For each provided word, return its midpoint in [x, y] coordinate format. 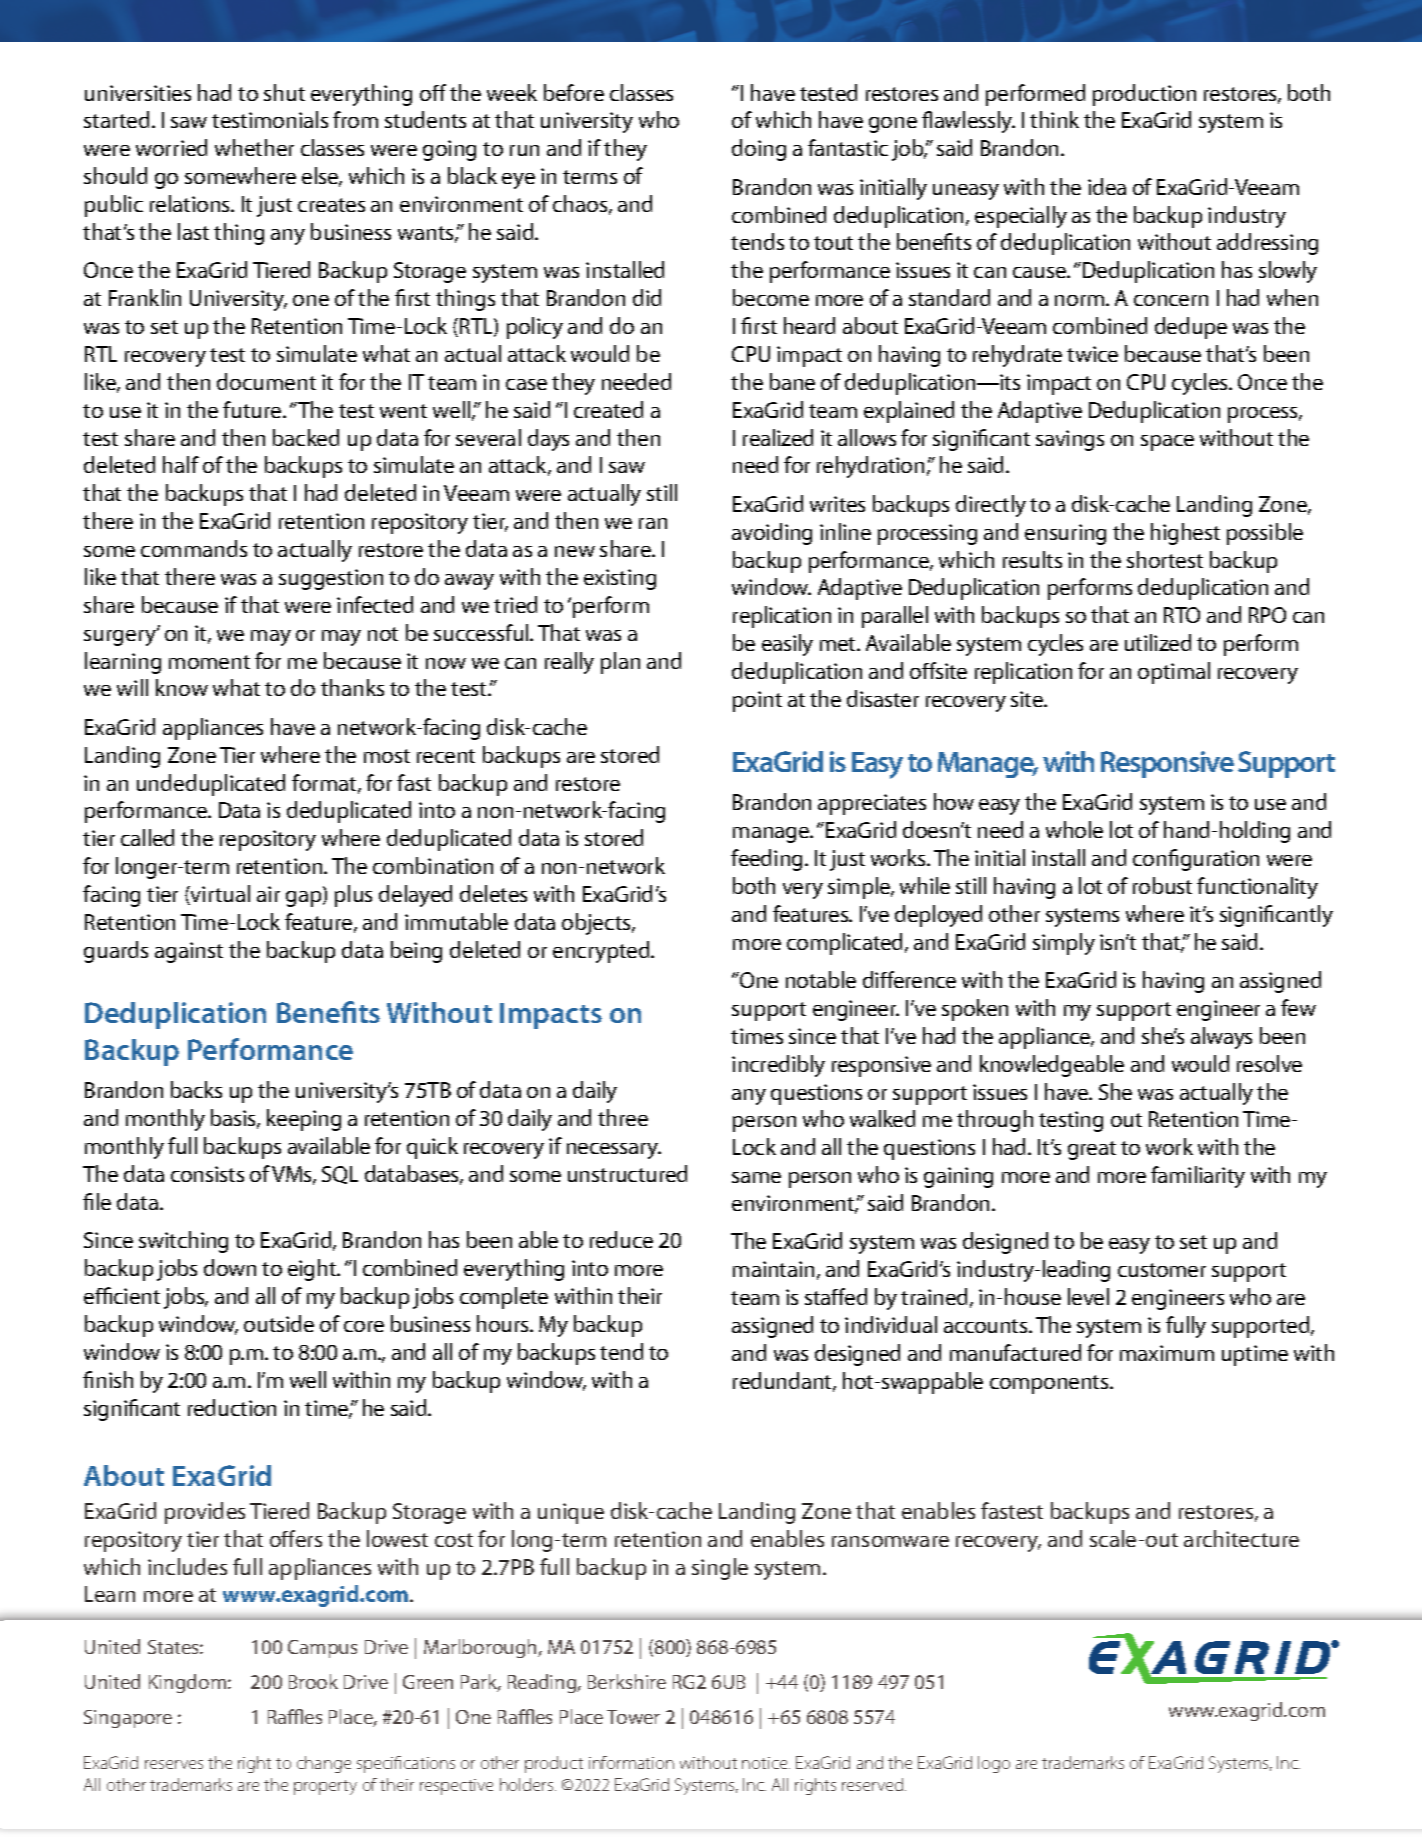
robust [1162, 885]
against [189, 952]
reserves [174, 1764]
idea [1107, 186]
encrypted [602, 952]
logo [994, 1764]
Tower [633, 1717]
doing [759, 150]
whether [254, 147]
